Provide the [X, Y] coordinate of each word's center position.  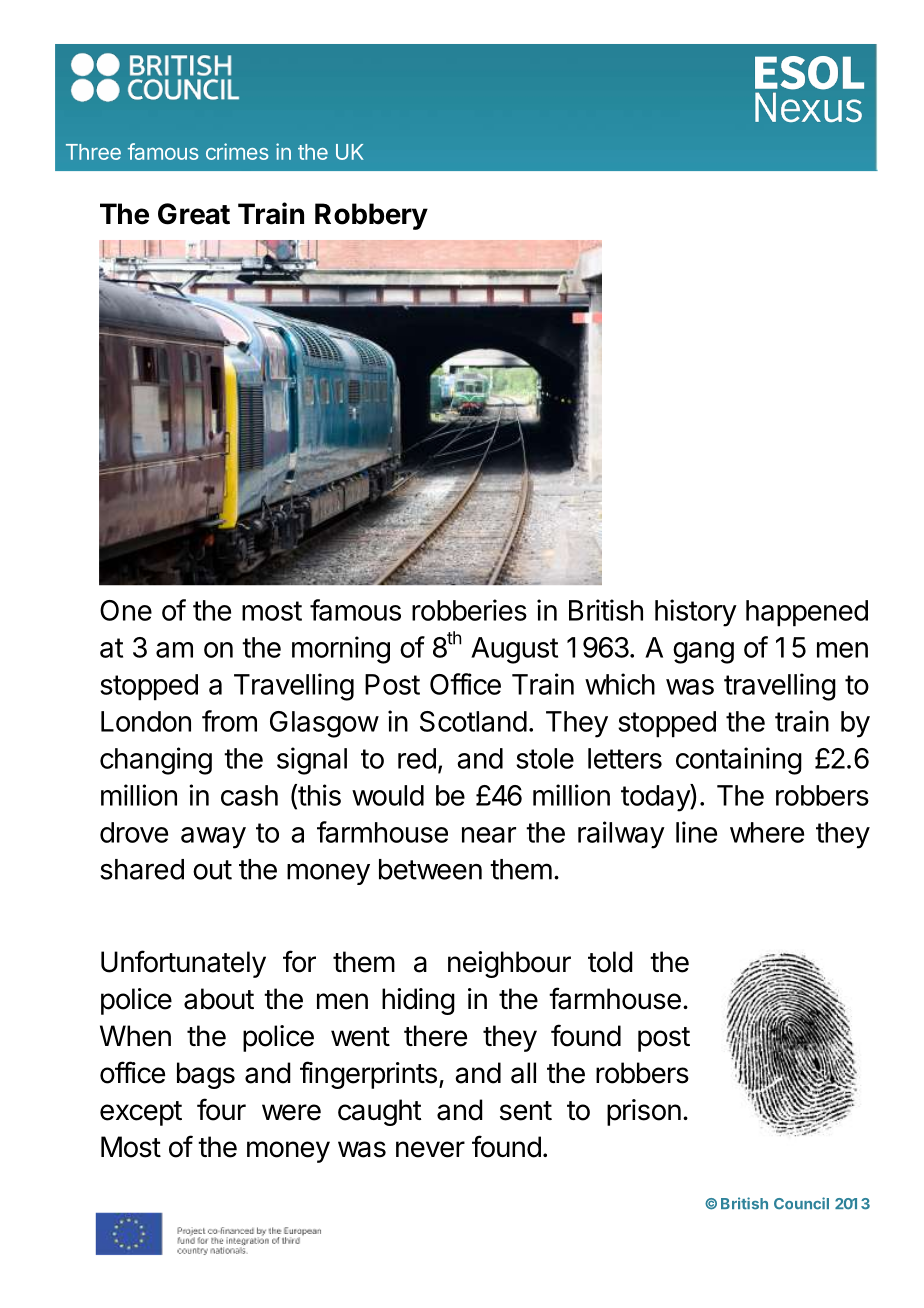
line [696, 832]
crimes [237, 151]
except [141, 1113]
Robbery [371, 216]
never [430, 1149]
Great [194, 214]
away [213, 838]
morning [341, 650]
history [696, 613]
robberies [469, 610]
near [489, 835]
